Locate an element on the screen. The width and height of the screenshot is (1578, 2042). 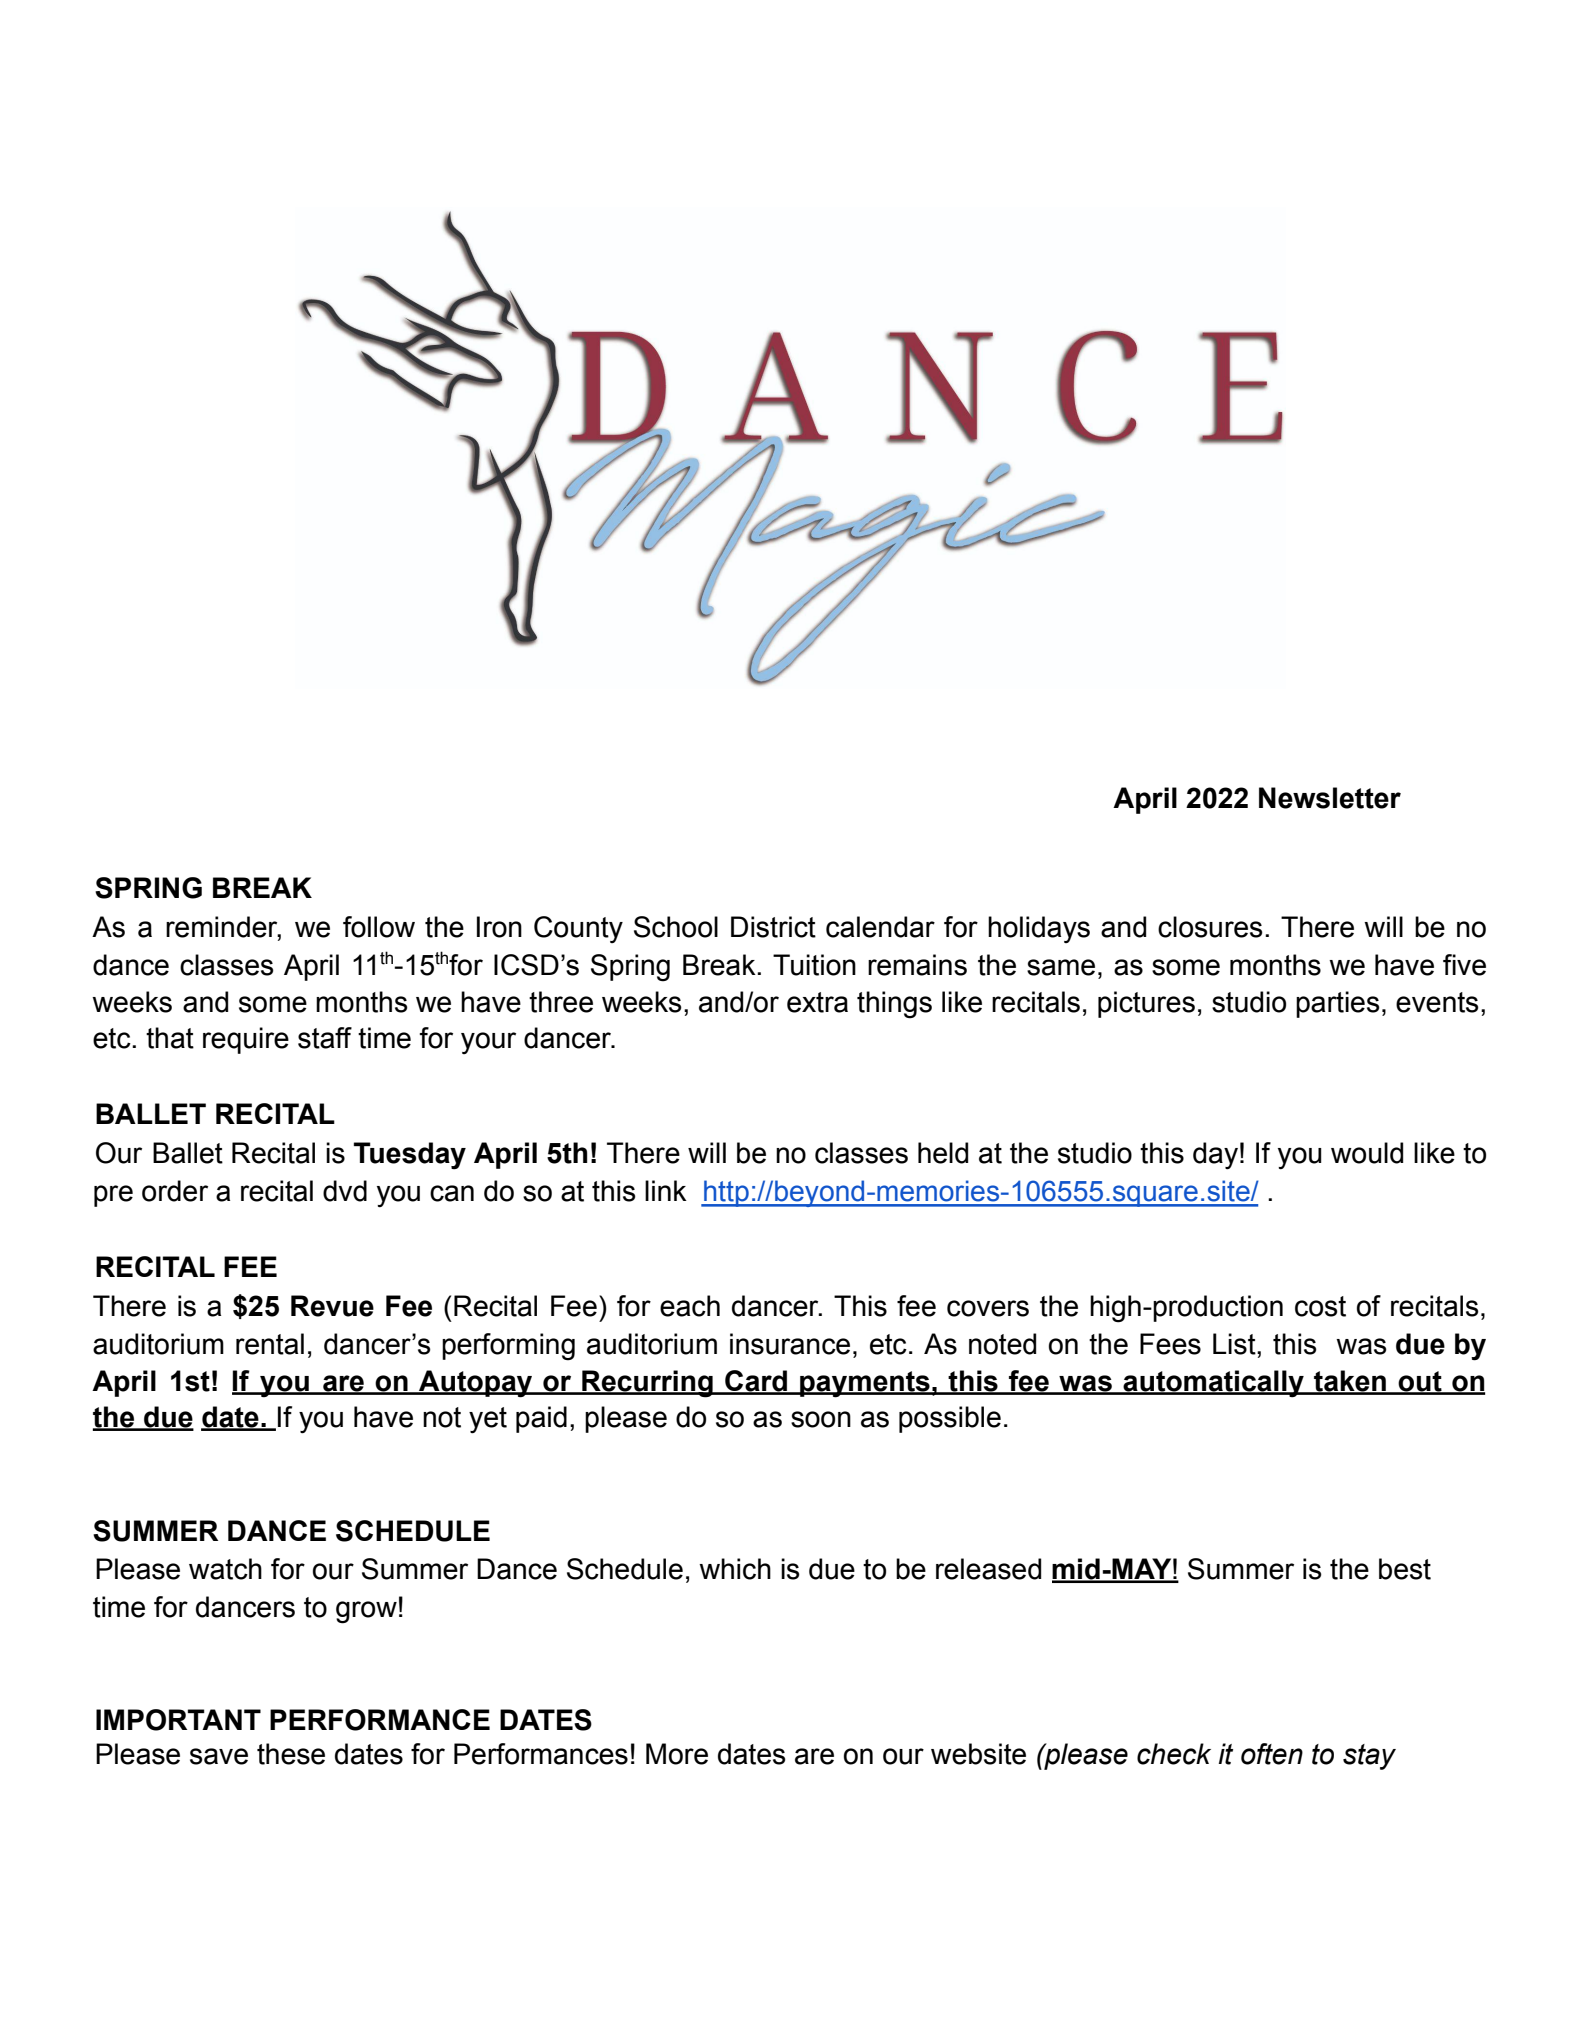
these is located at coordinates (291, 1754).
